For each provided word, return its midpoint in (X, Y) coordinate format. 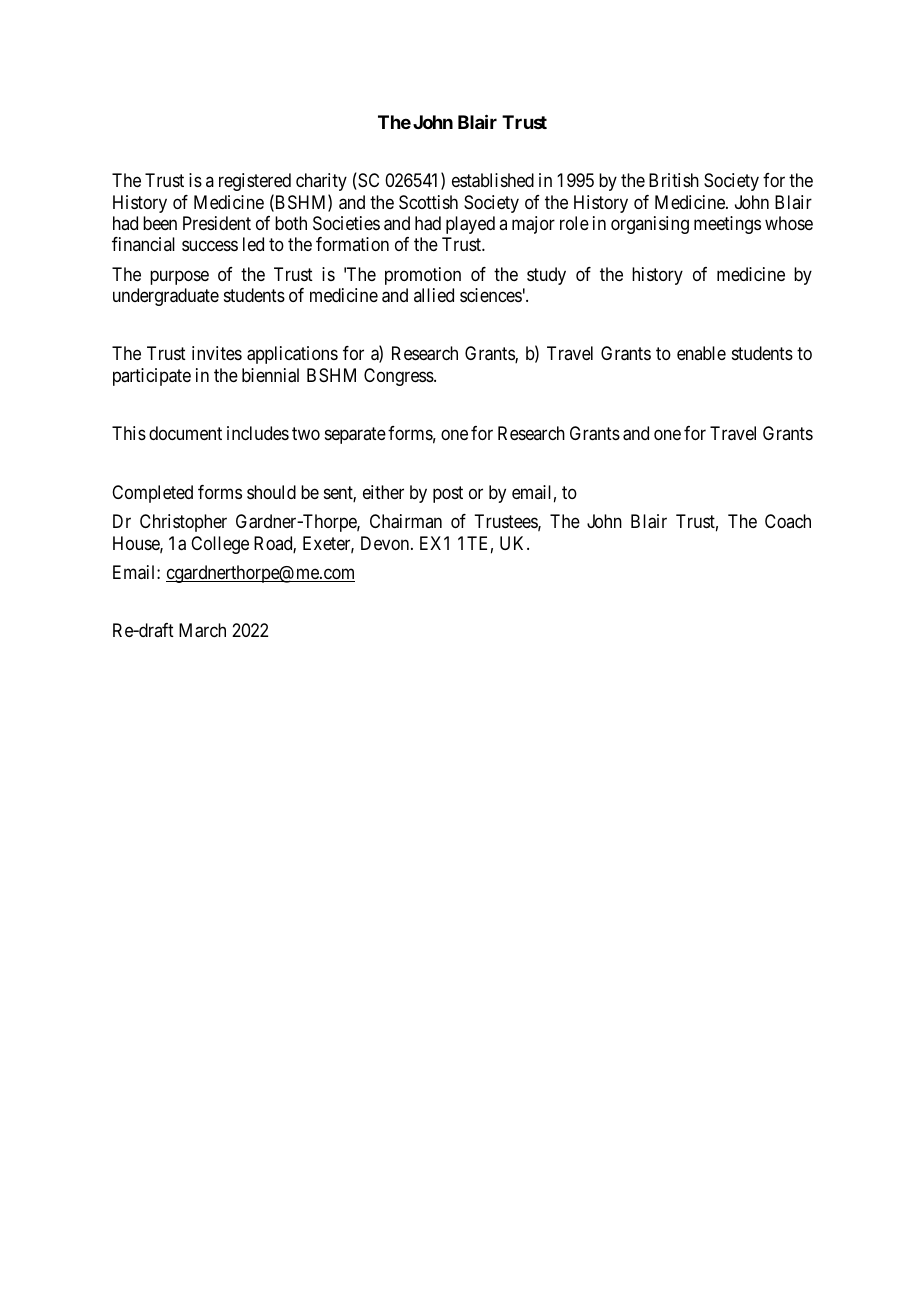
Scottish (428, 202)
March (202, 630)
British (674, 180)
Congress (399, 377)
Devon (386, 543)
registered (255, 182)
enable (701, 353)
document (185, 433)
